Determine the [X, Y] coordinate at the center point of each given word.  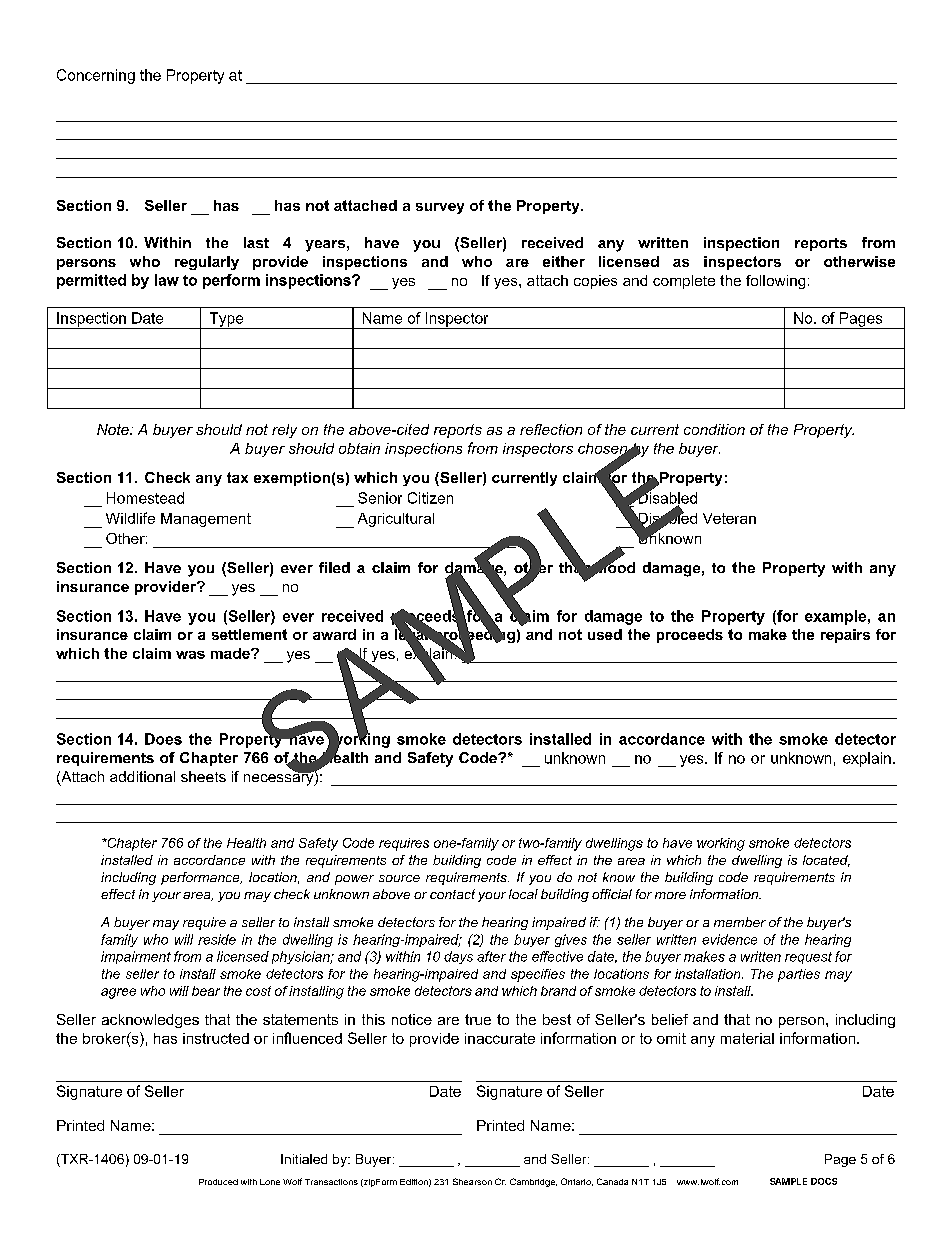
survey [440, 208]
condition [714, 429]
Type [226, 320]
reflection [551, 429]
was [190, 655]
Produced [218, 1182]
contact [452, 894]
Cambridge [533, 1182]
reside [217, 939]
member [740, 922]
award [334, 634]
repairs [845, 636]
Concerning [96, 76]
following [775, 282]
